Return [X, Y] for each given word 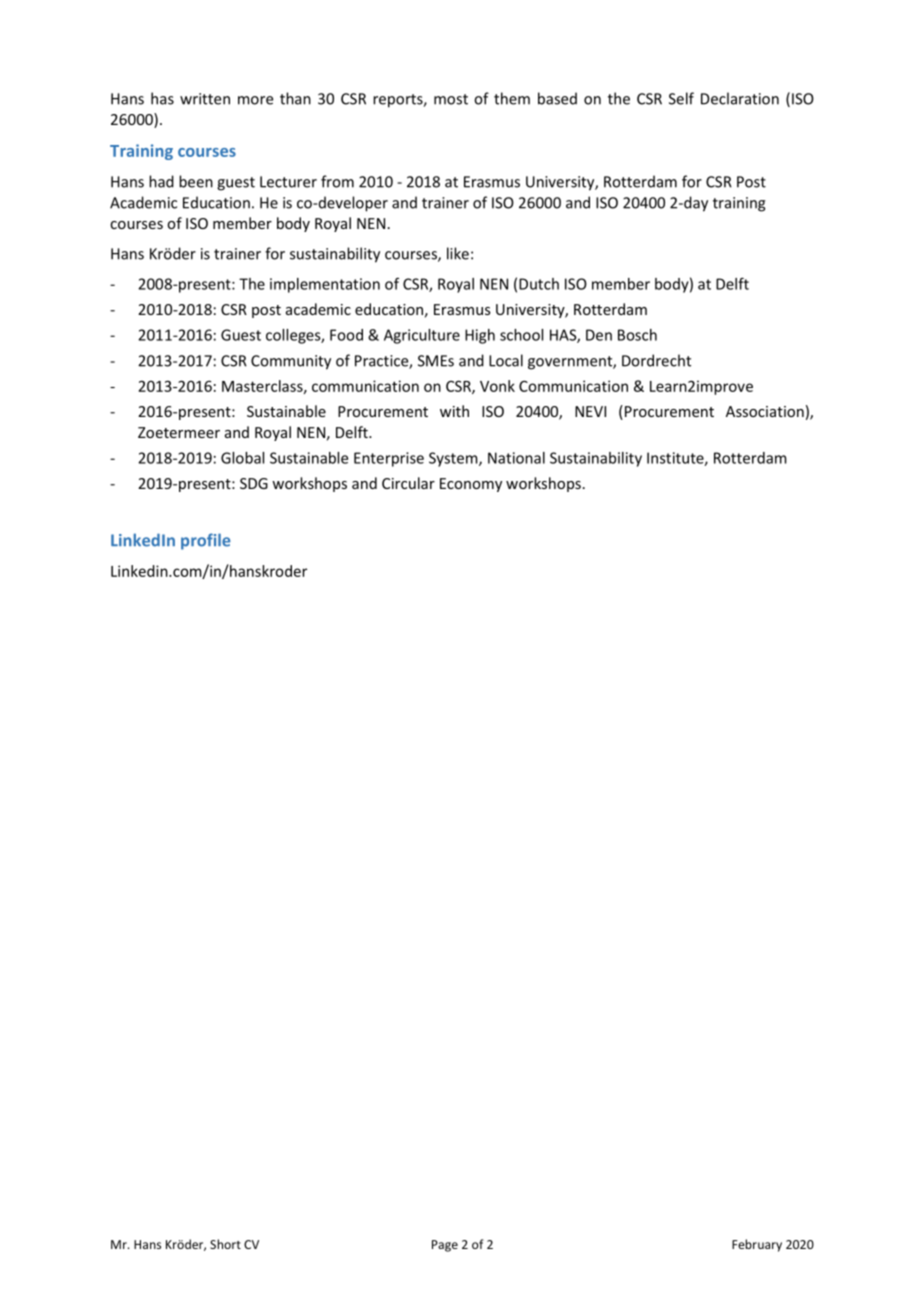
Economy [471, 485]
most [451, 99]
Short [225, 1244]
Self [681, 98]
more [255, 100]
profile [206, 541]
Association [765, 411]
